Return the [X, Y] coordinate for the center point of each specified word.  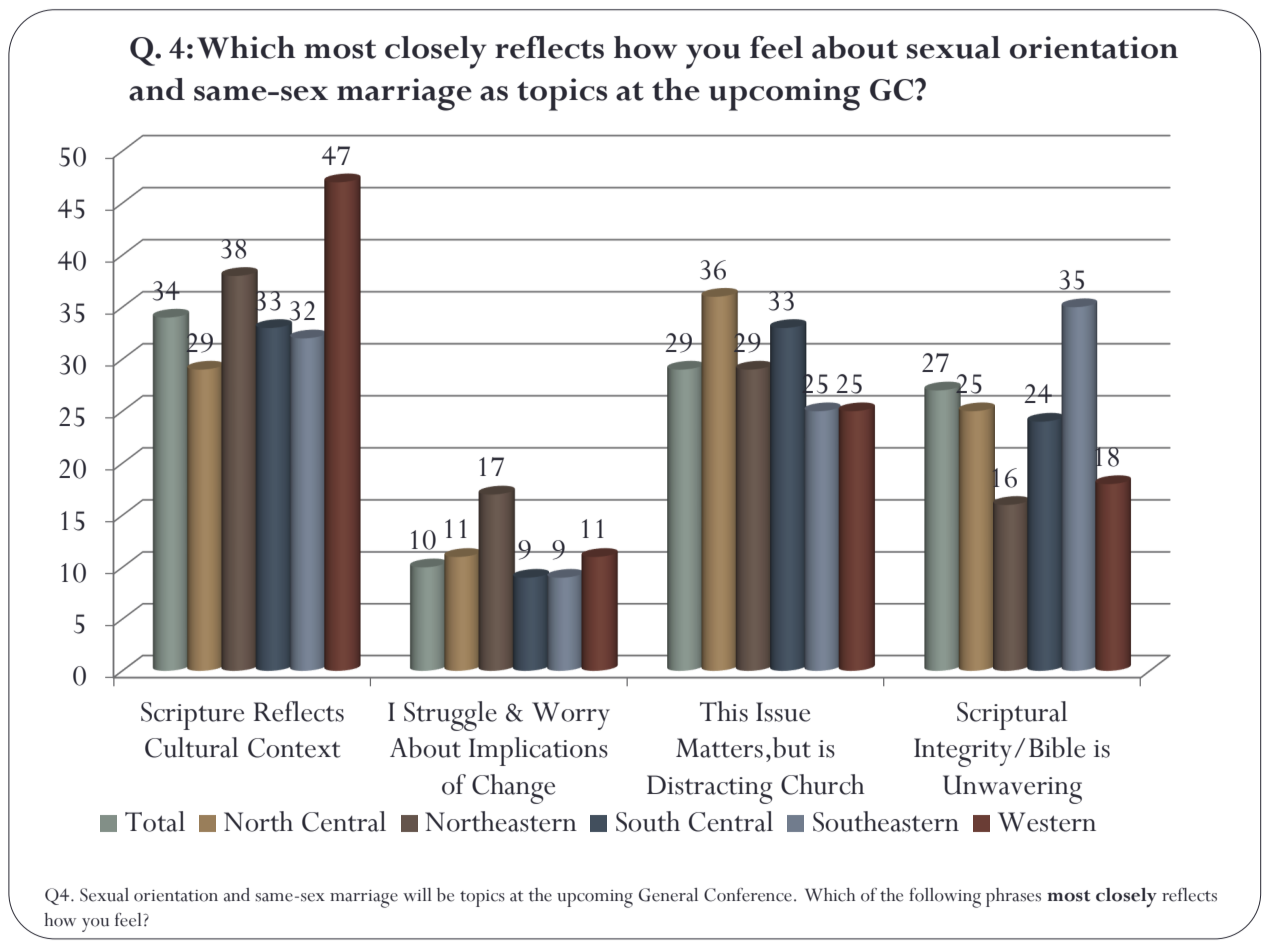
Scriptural [1012, 715]
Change [513, 789]
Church [823, 784]
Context [294, 748]
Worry [571, 716]
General [668, 895]
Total [155, 821]
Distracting [710, 789]
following [945, 898]
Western [1047, 822]
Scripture [192, 716]
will [417, 894]
